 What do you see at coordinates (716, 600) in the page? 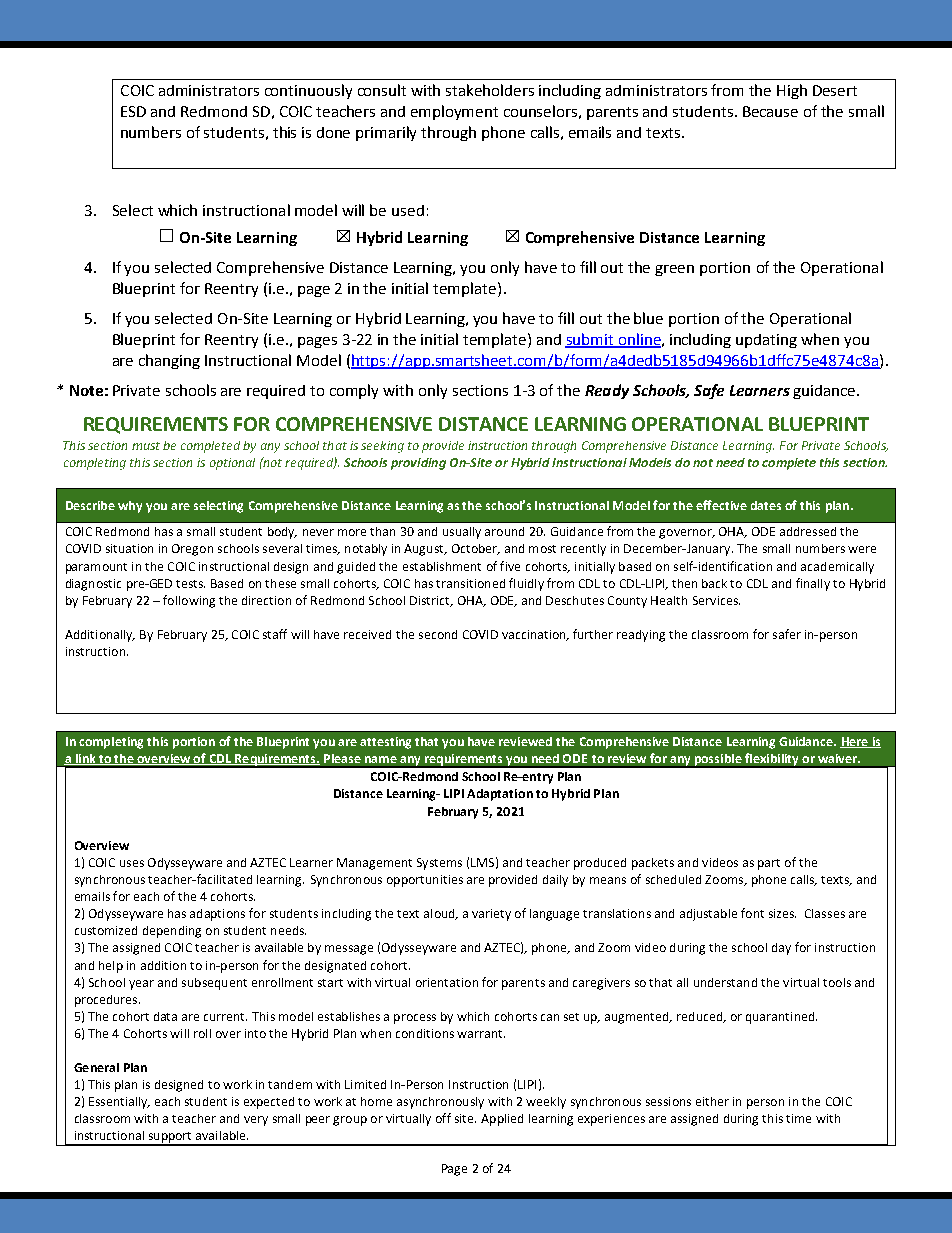
I see `Services` at bounding box center [716, 600].
